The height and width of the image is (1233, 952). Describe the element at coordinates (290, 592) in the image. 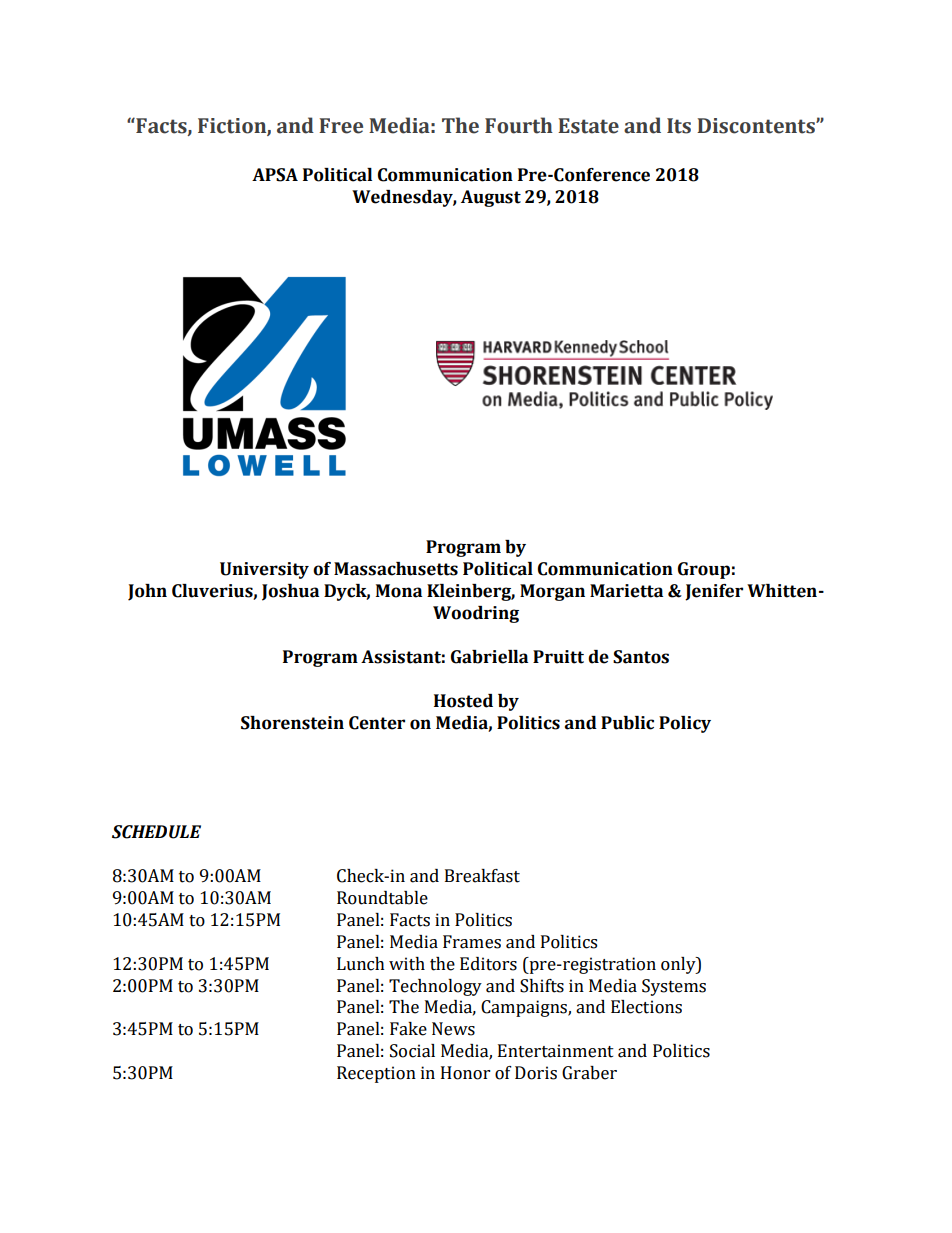

I see `Joshua` at that location.
